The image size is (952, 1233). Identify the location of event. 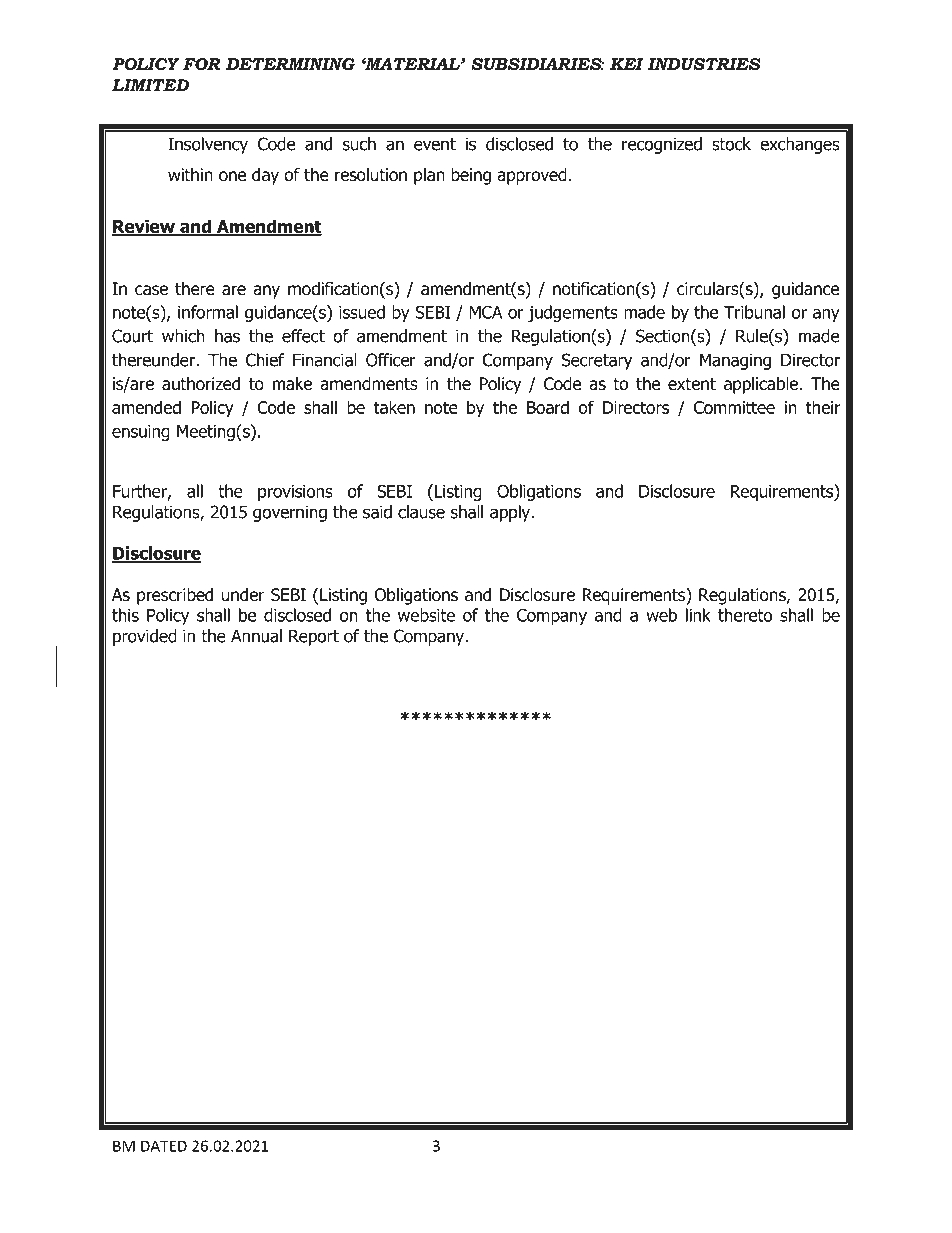
(435, 144).
